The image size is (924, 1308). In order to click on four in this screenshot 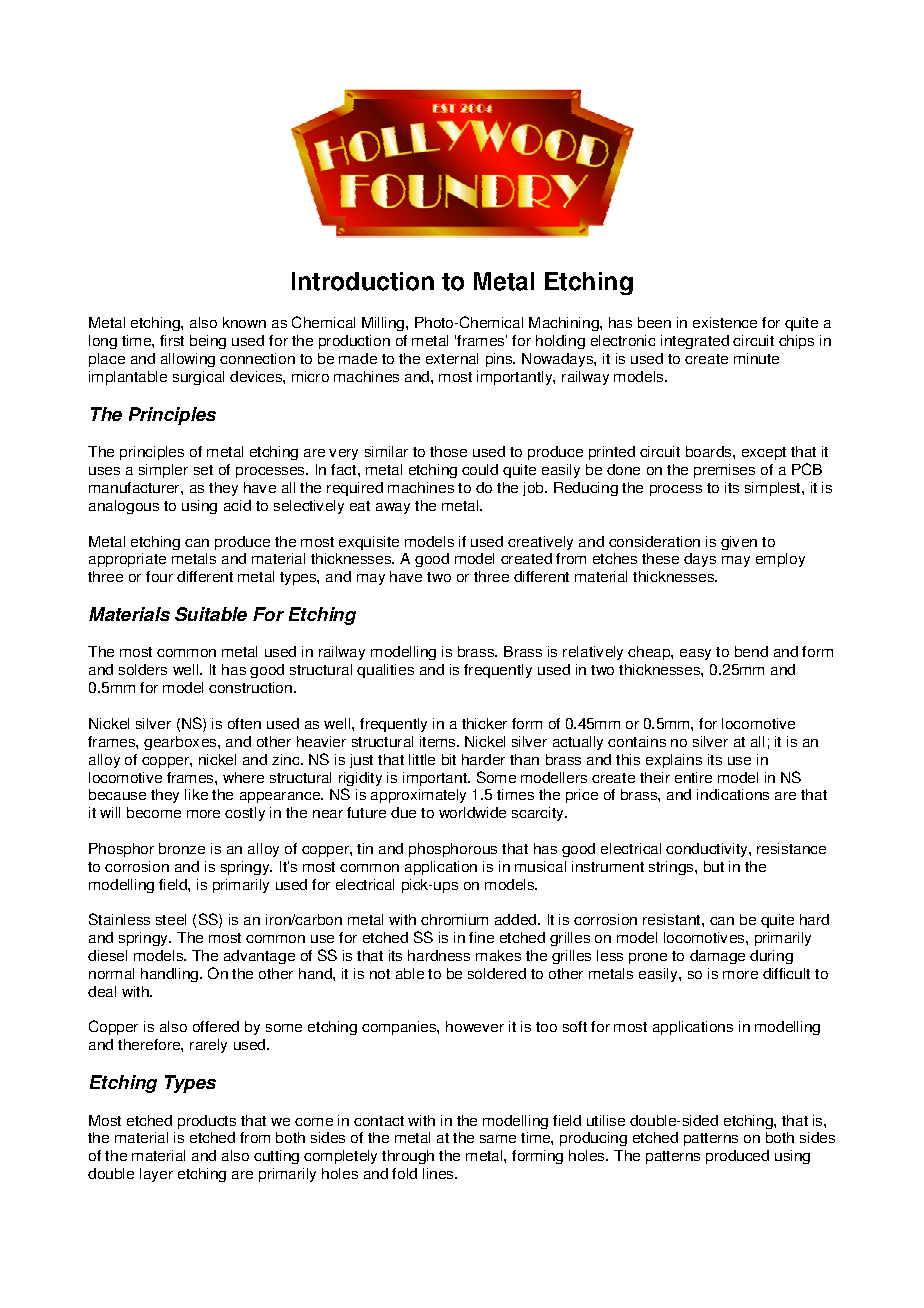, I will do `click(159, 576)`.
